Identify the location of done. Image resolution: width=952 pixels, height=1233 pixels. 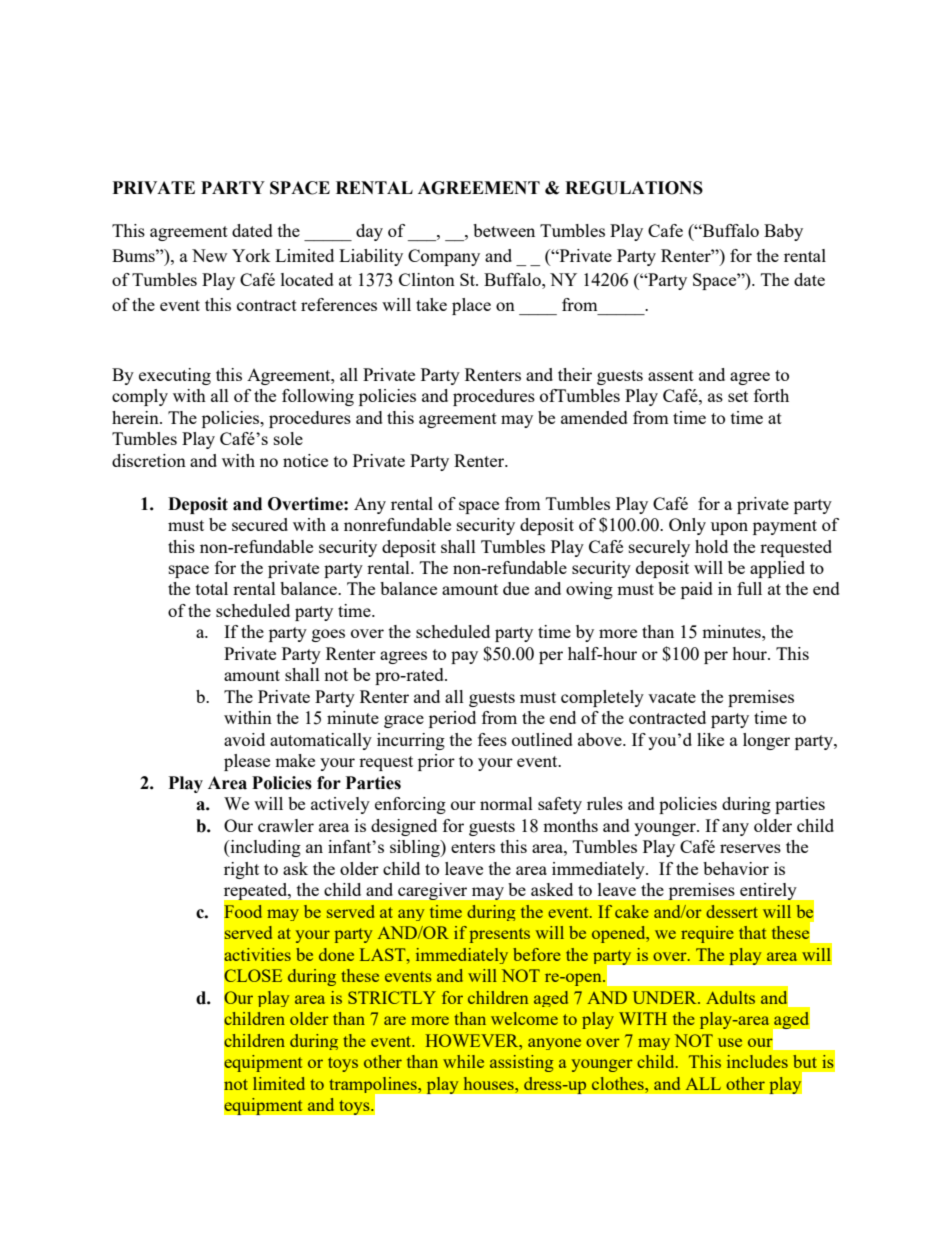
(336, 954).
